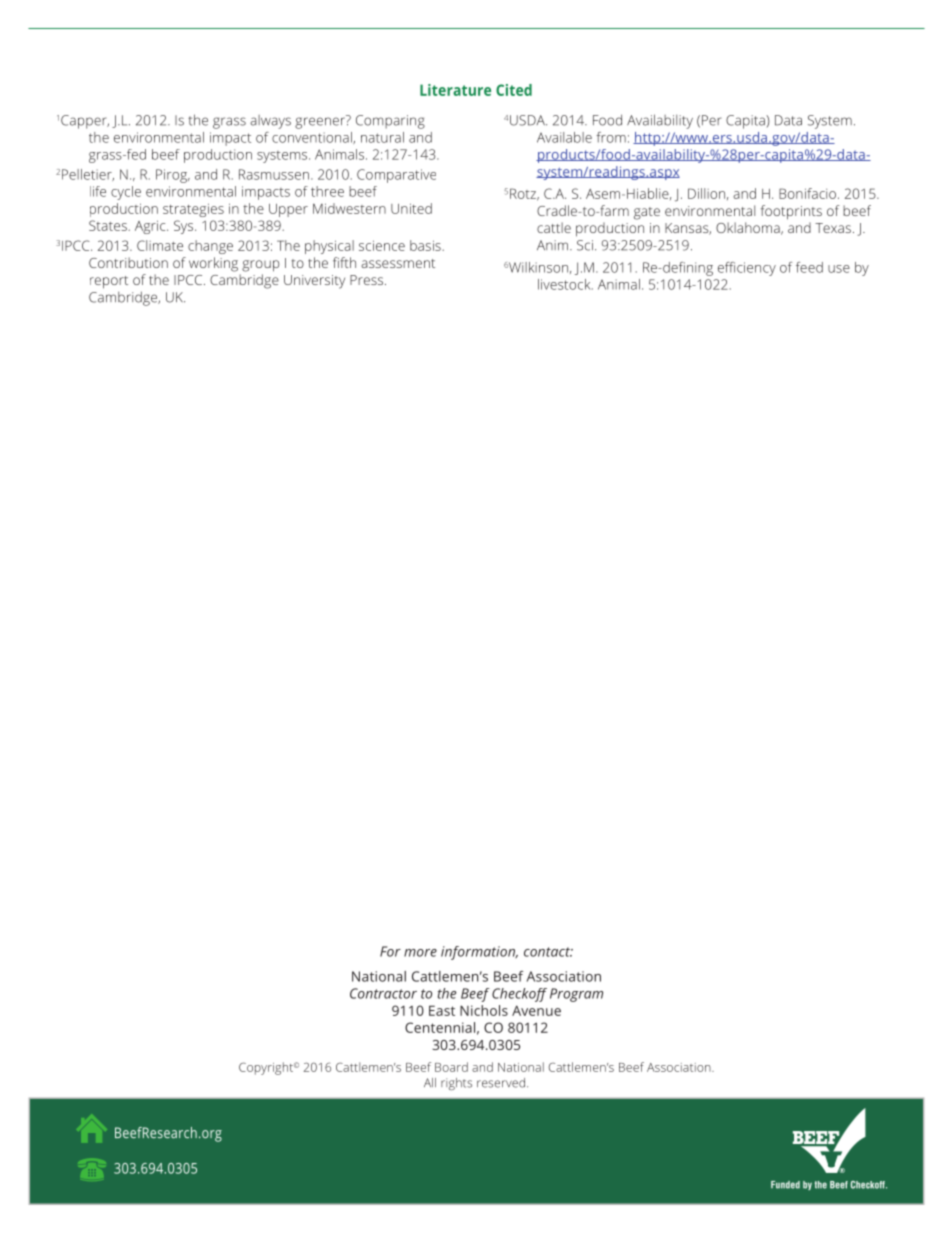  Describe the element at coordinates (747, 269) in the page. I see `efficiency` at that location.
